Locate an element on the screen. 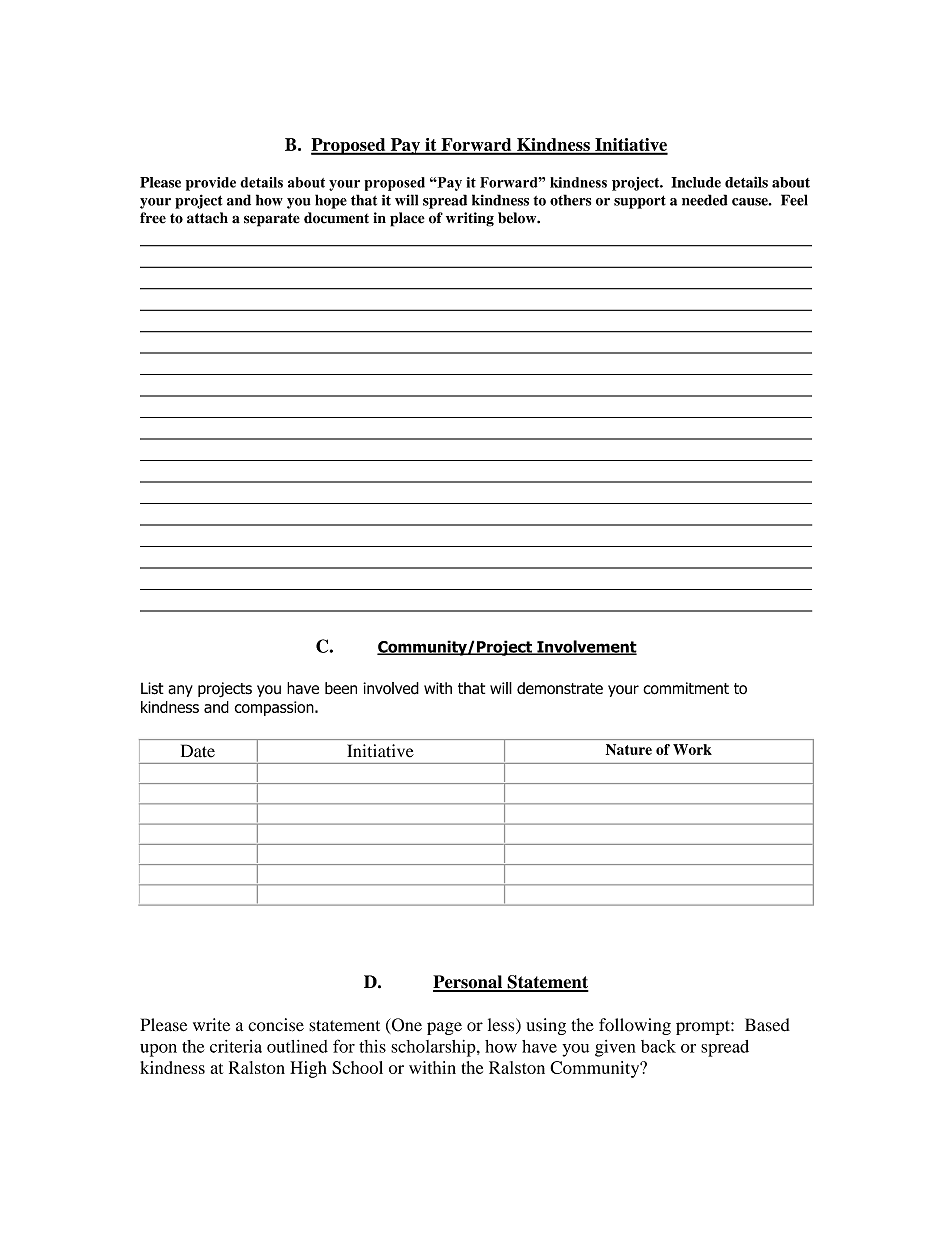 This screenshot has height=1233, width=952. any is located at coordinates (180, 691).
